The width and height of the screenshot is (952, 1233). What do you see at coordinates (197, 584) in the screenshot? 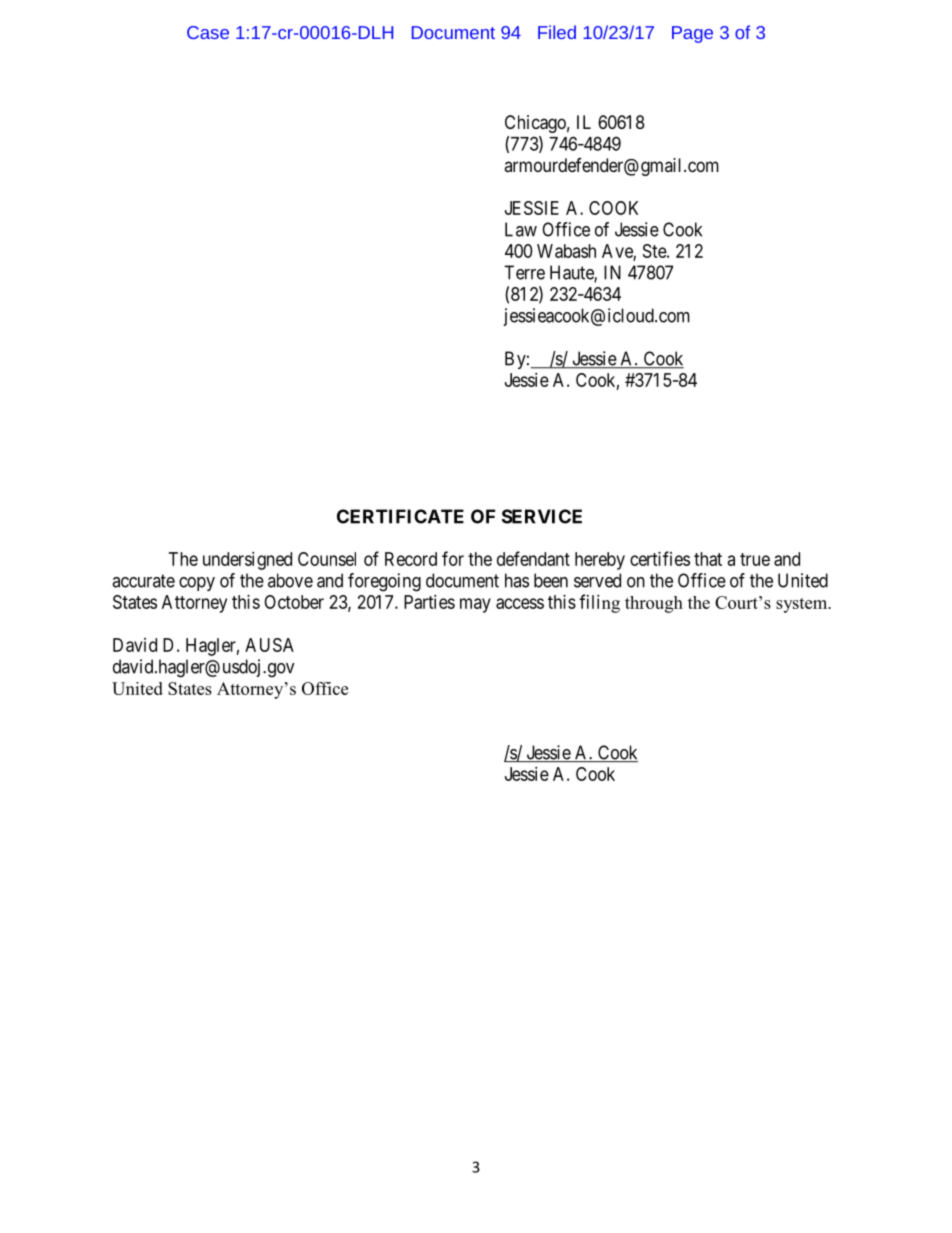
I see `copy` at bounding box center [197, 584].
